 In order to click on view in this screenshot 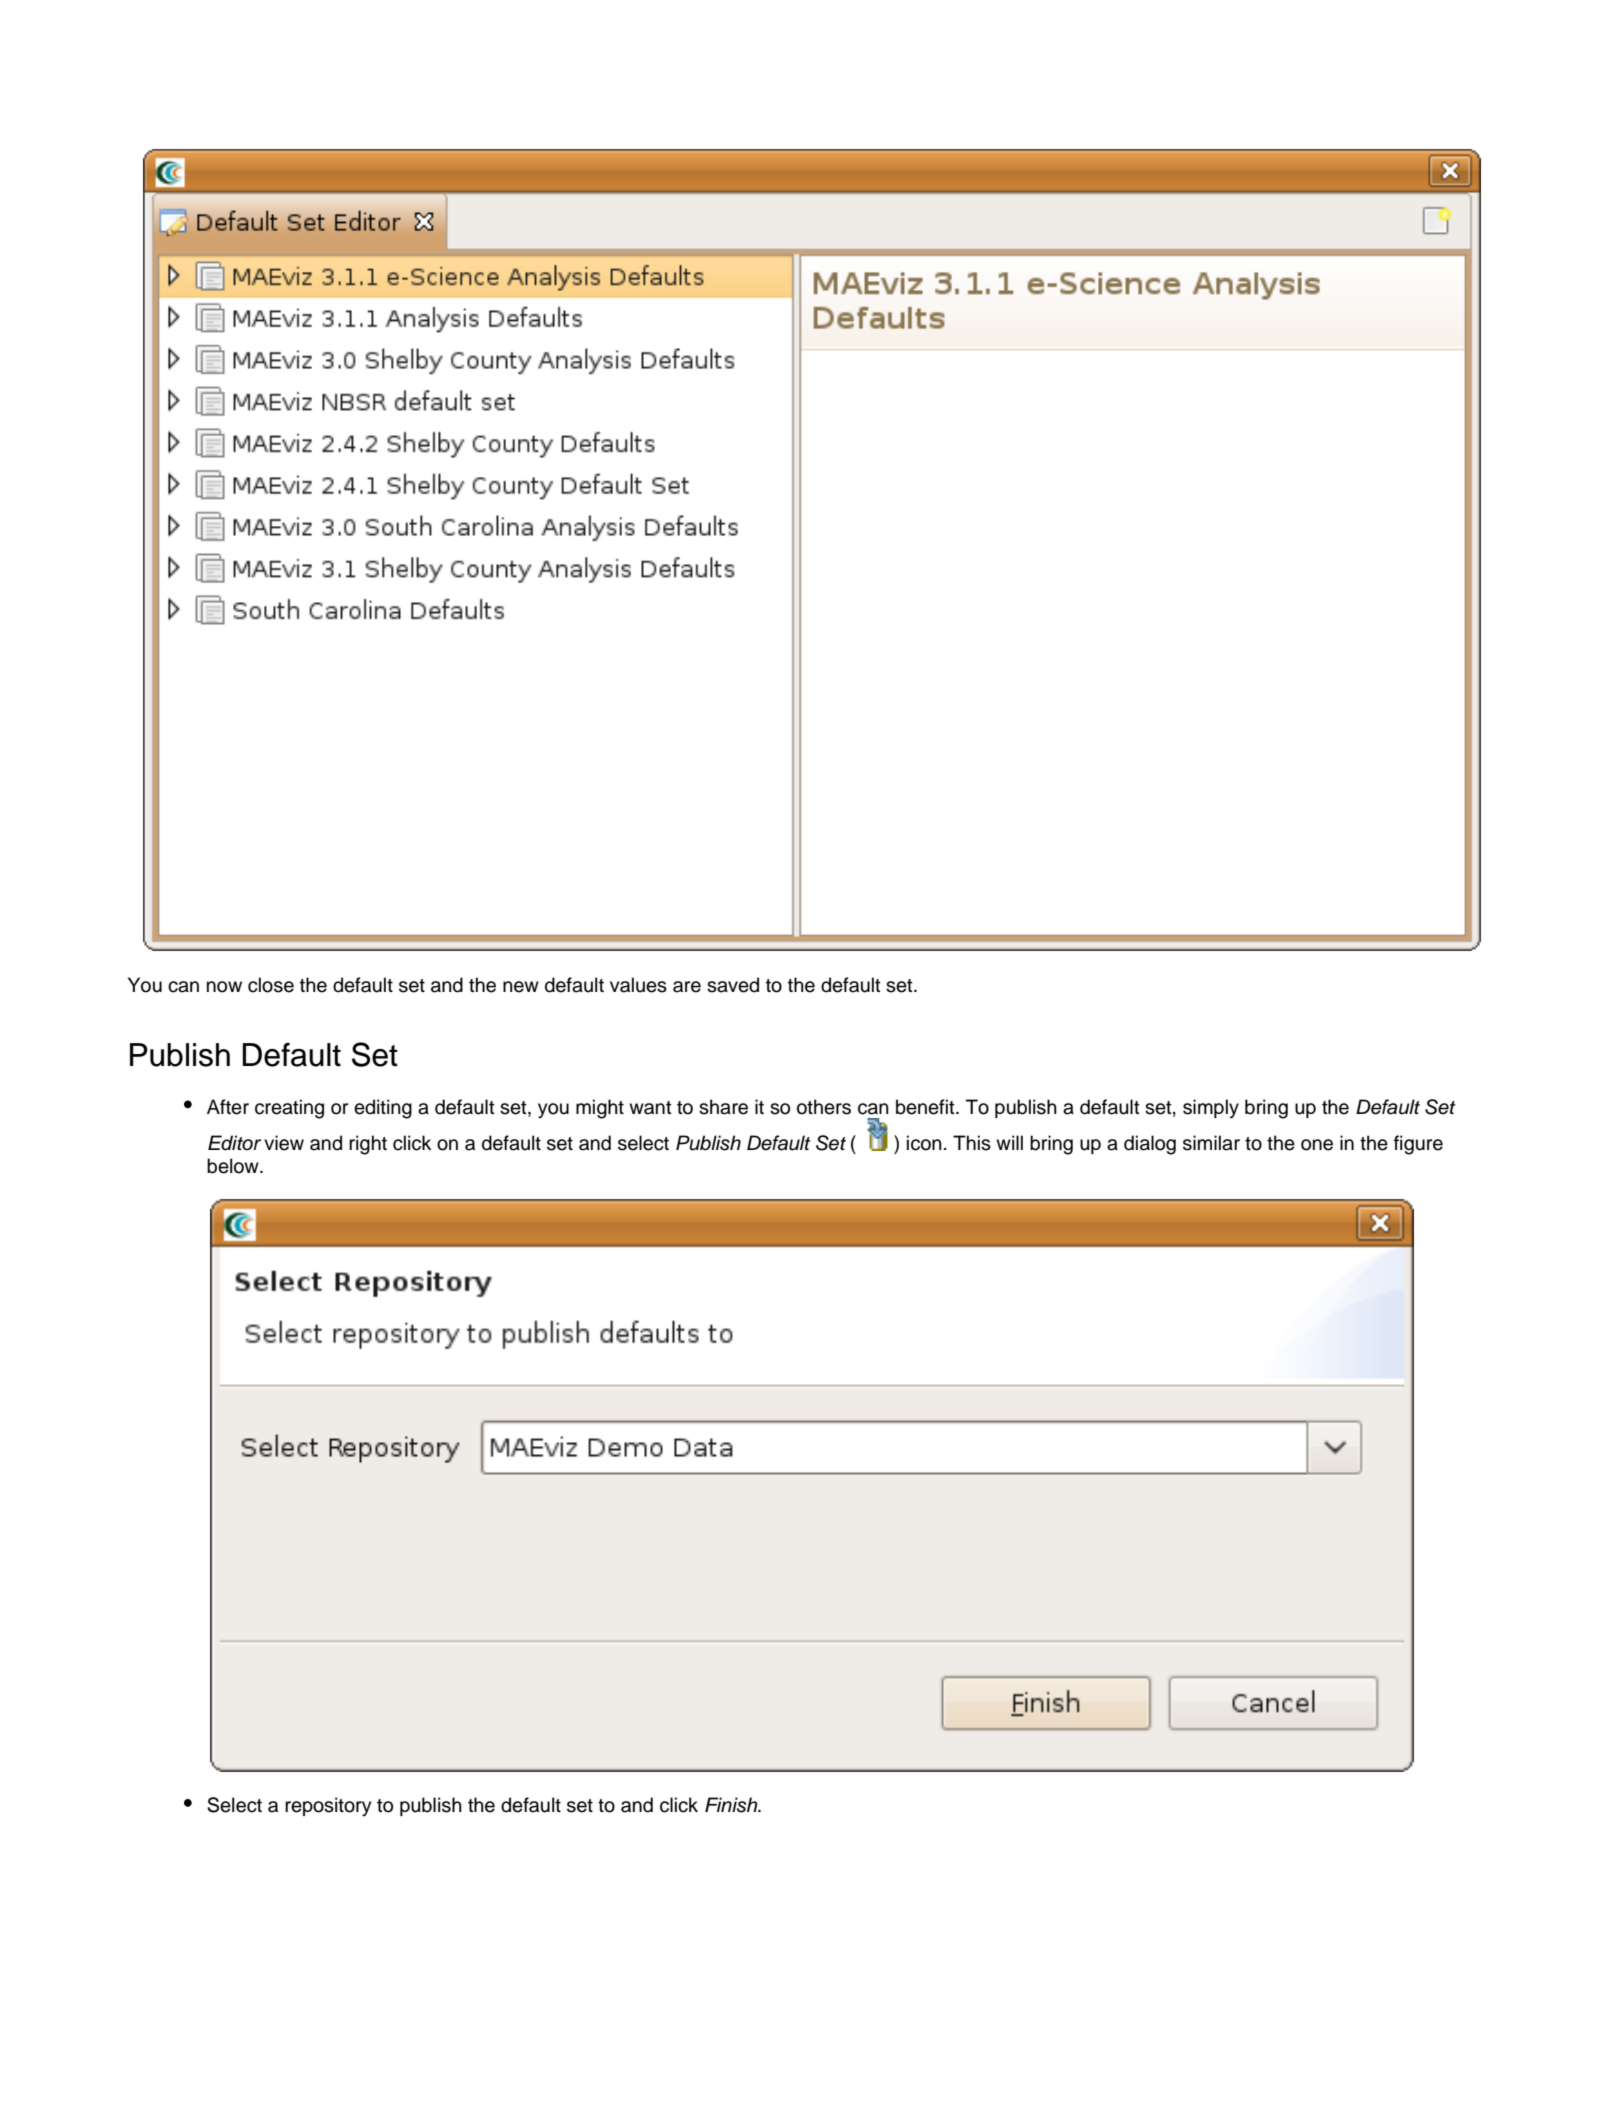, I will do `click(284, 1143)`.
